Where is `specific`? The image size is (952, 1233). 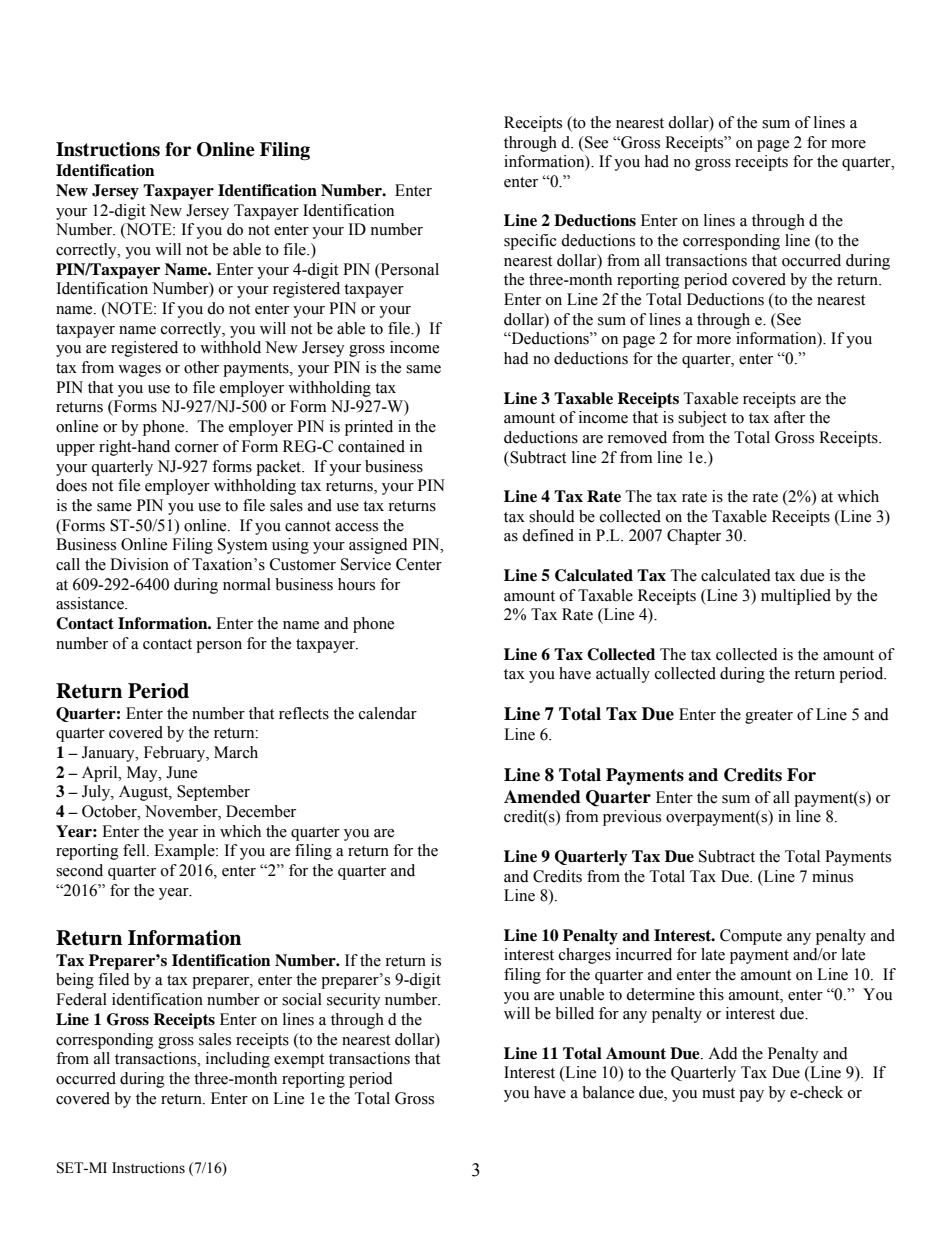 specific is located at coordinates (530, 242).
